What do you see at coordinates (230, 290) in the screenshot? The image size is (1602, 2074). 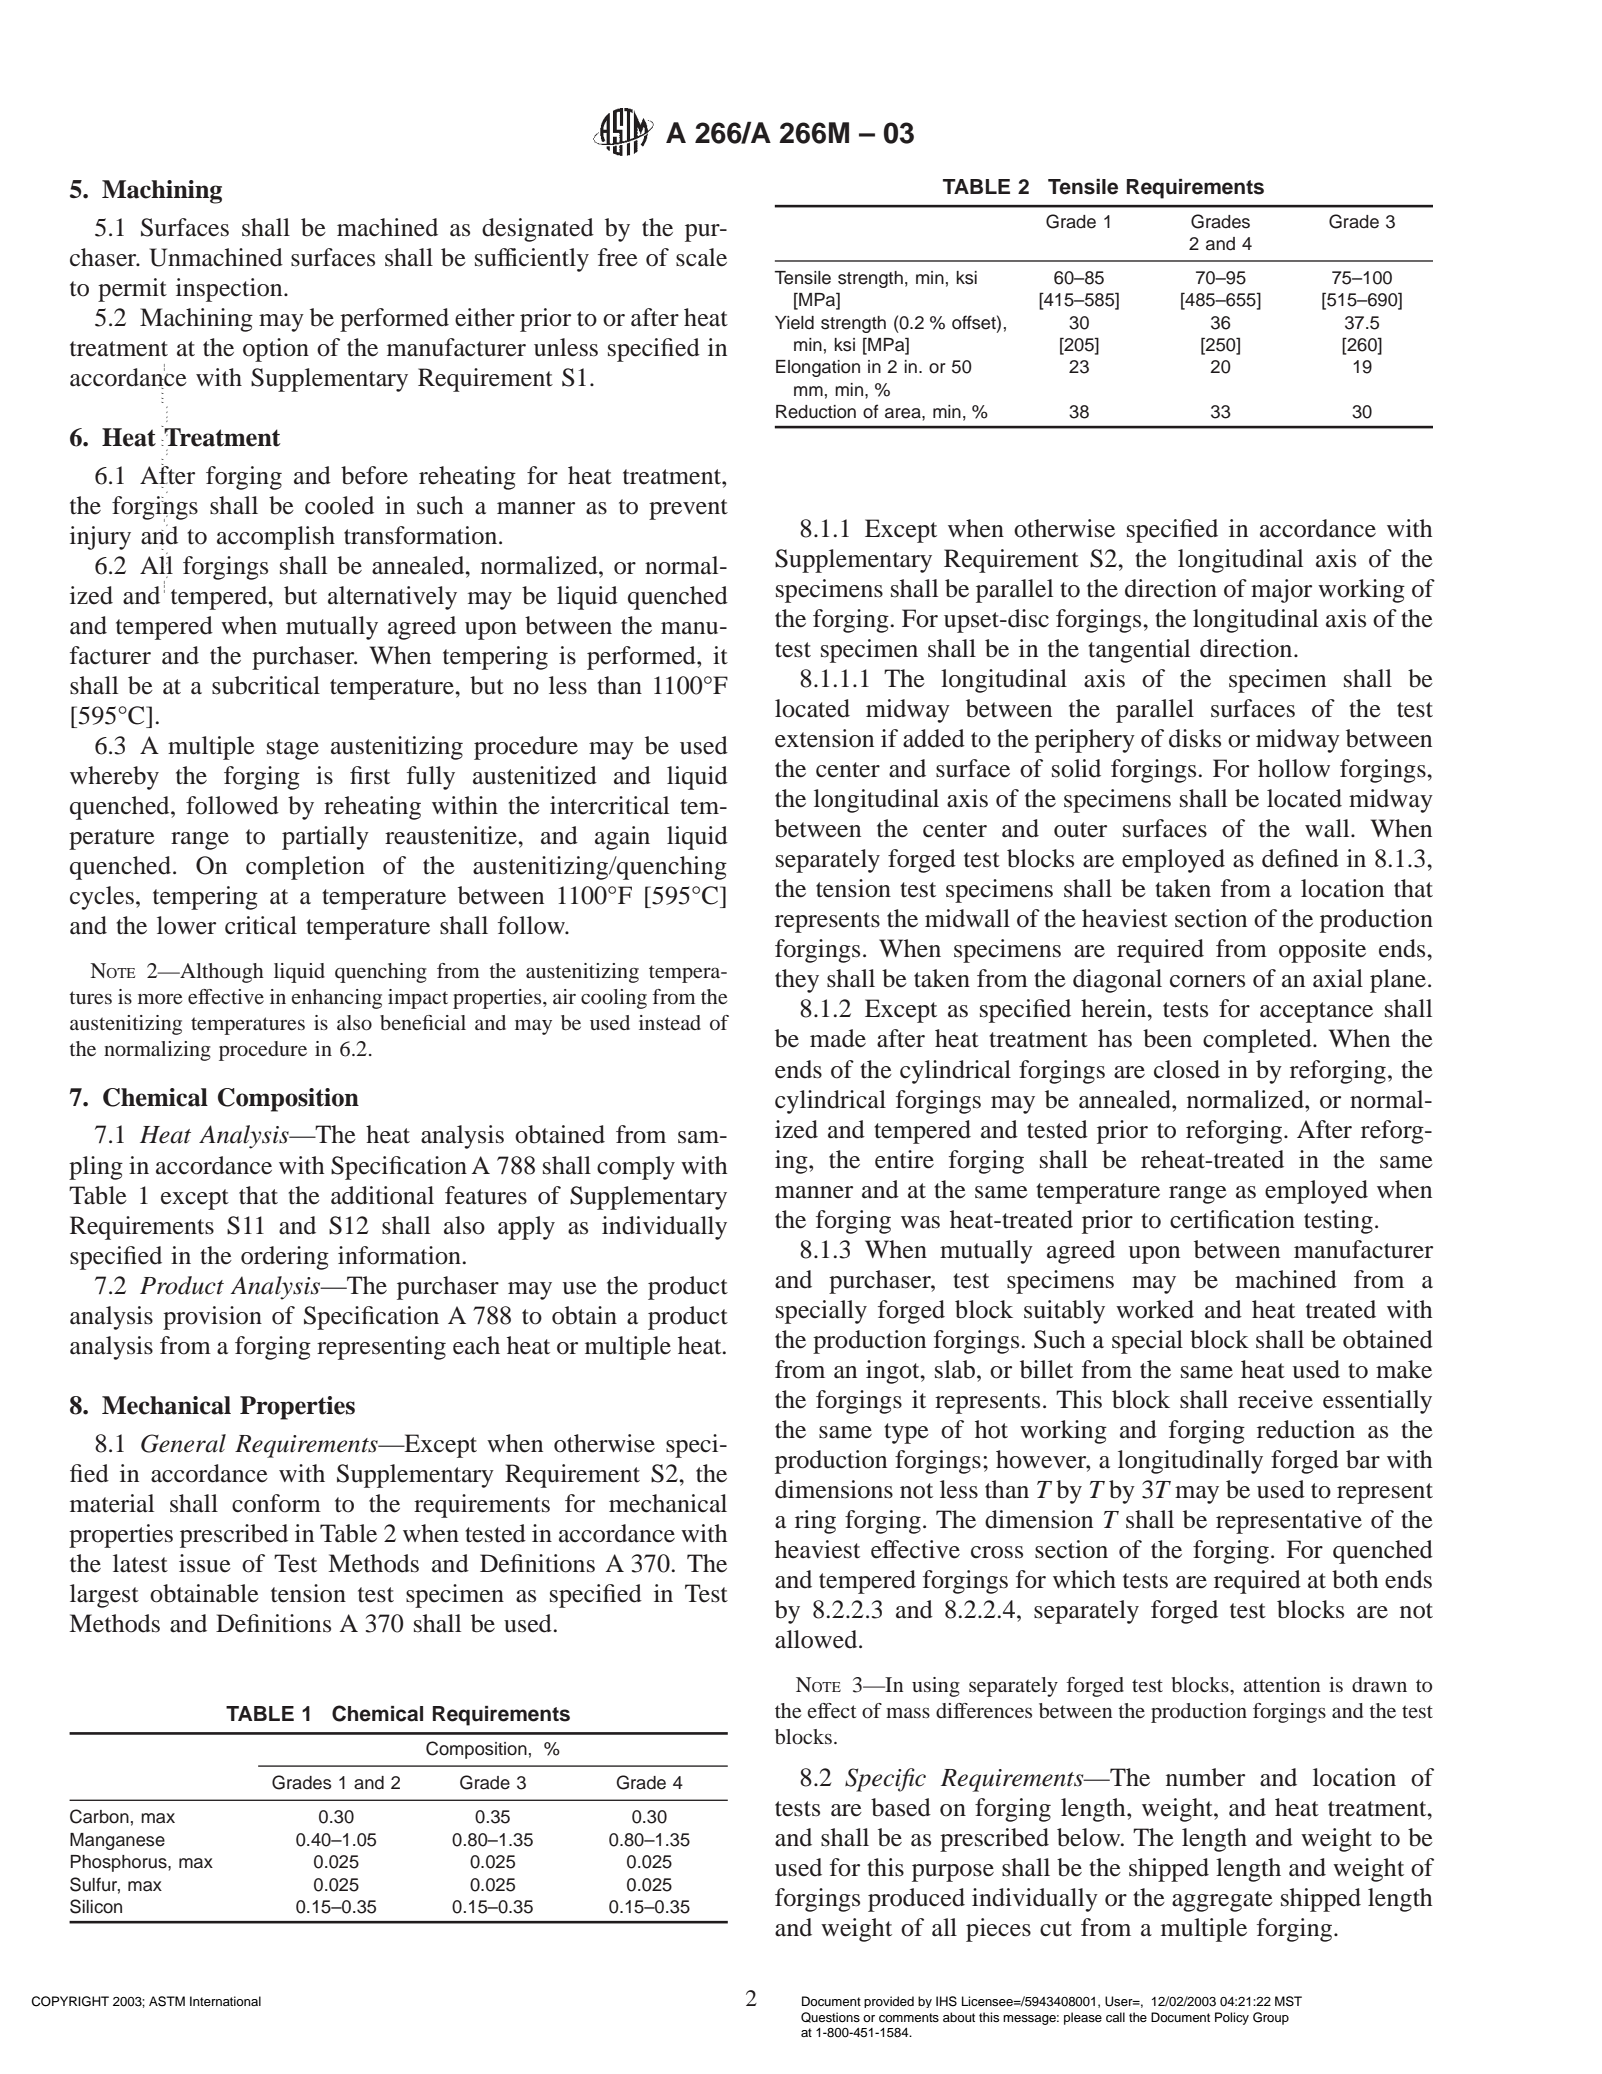 I see `inspection` at bounding box center [230, 290].
